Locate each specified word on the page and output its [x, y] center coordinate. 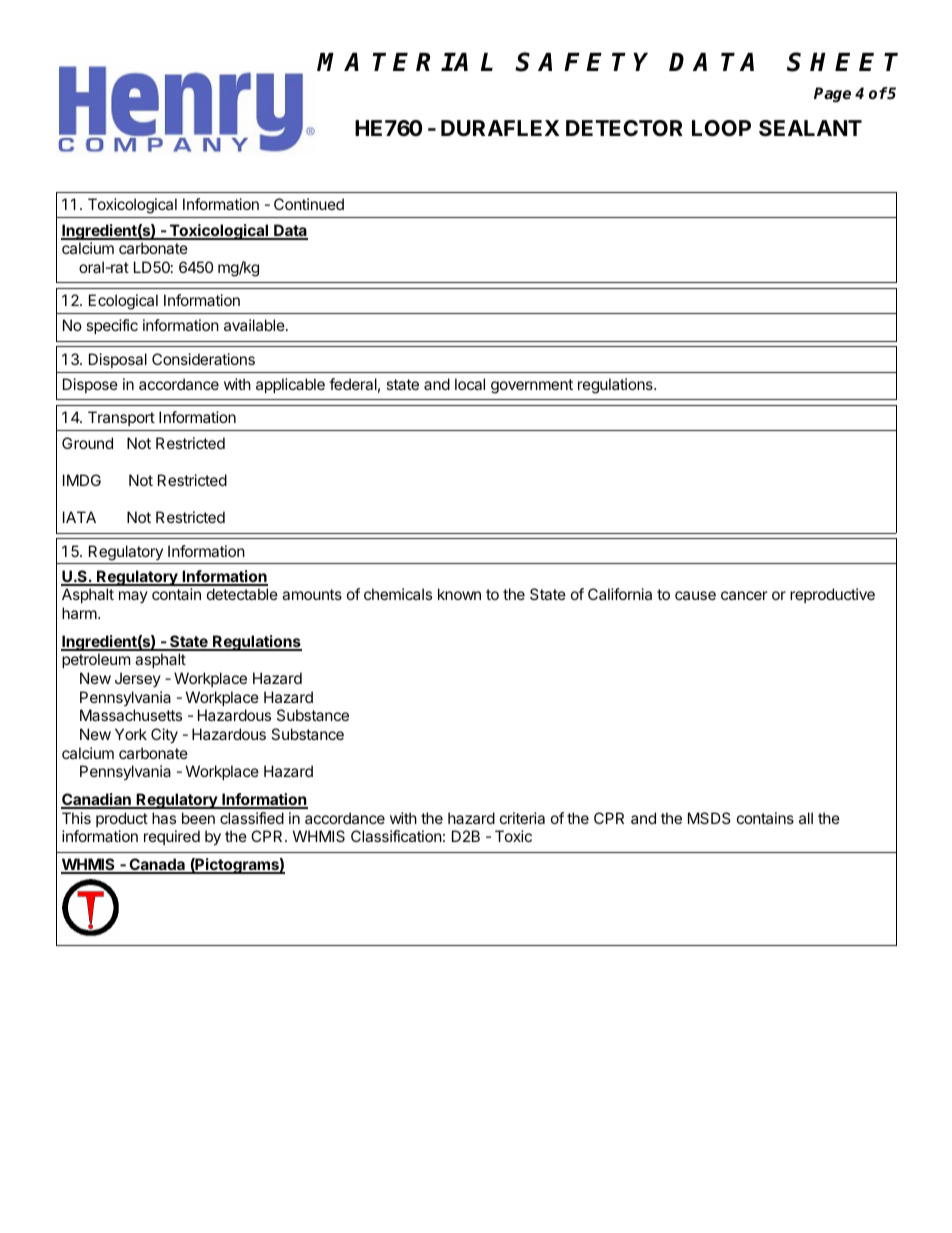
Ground [87, 443]
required [172, 837]
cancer [744, 595]
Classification [396, 836]
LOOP [721, 128]
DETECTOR [624, 128]
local [470, 384]
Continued [309, 204]
